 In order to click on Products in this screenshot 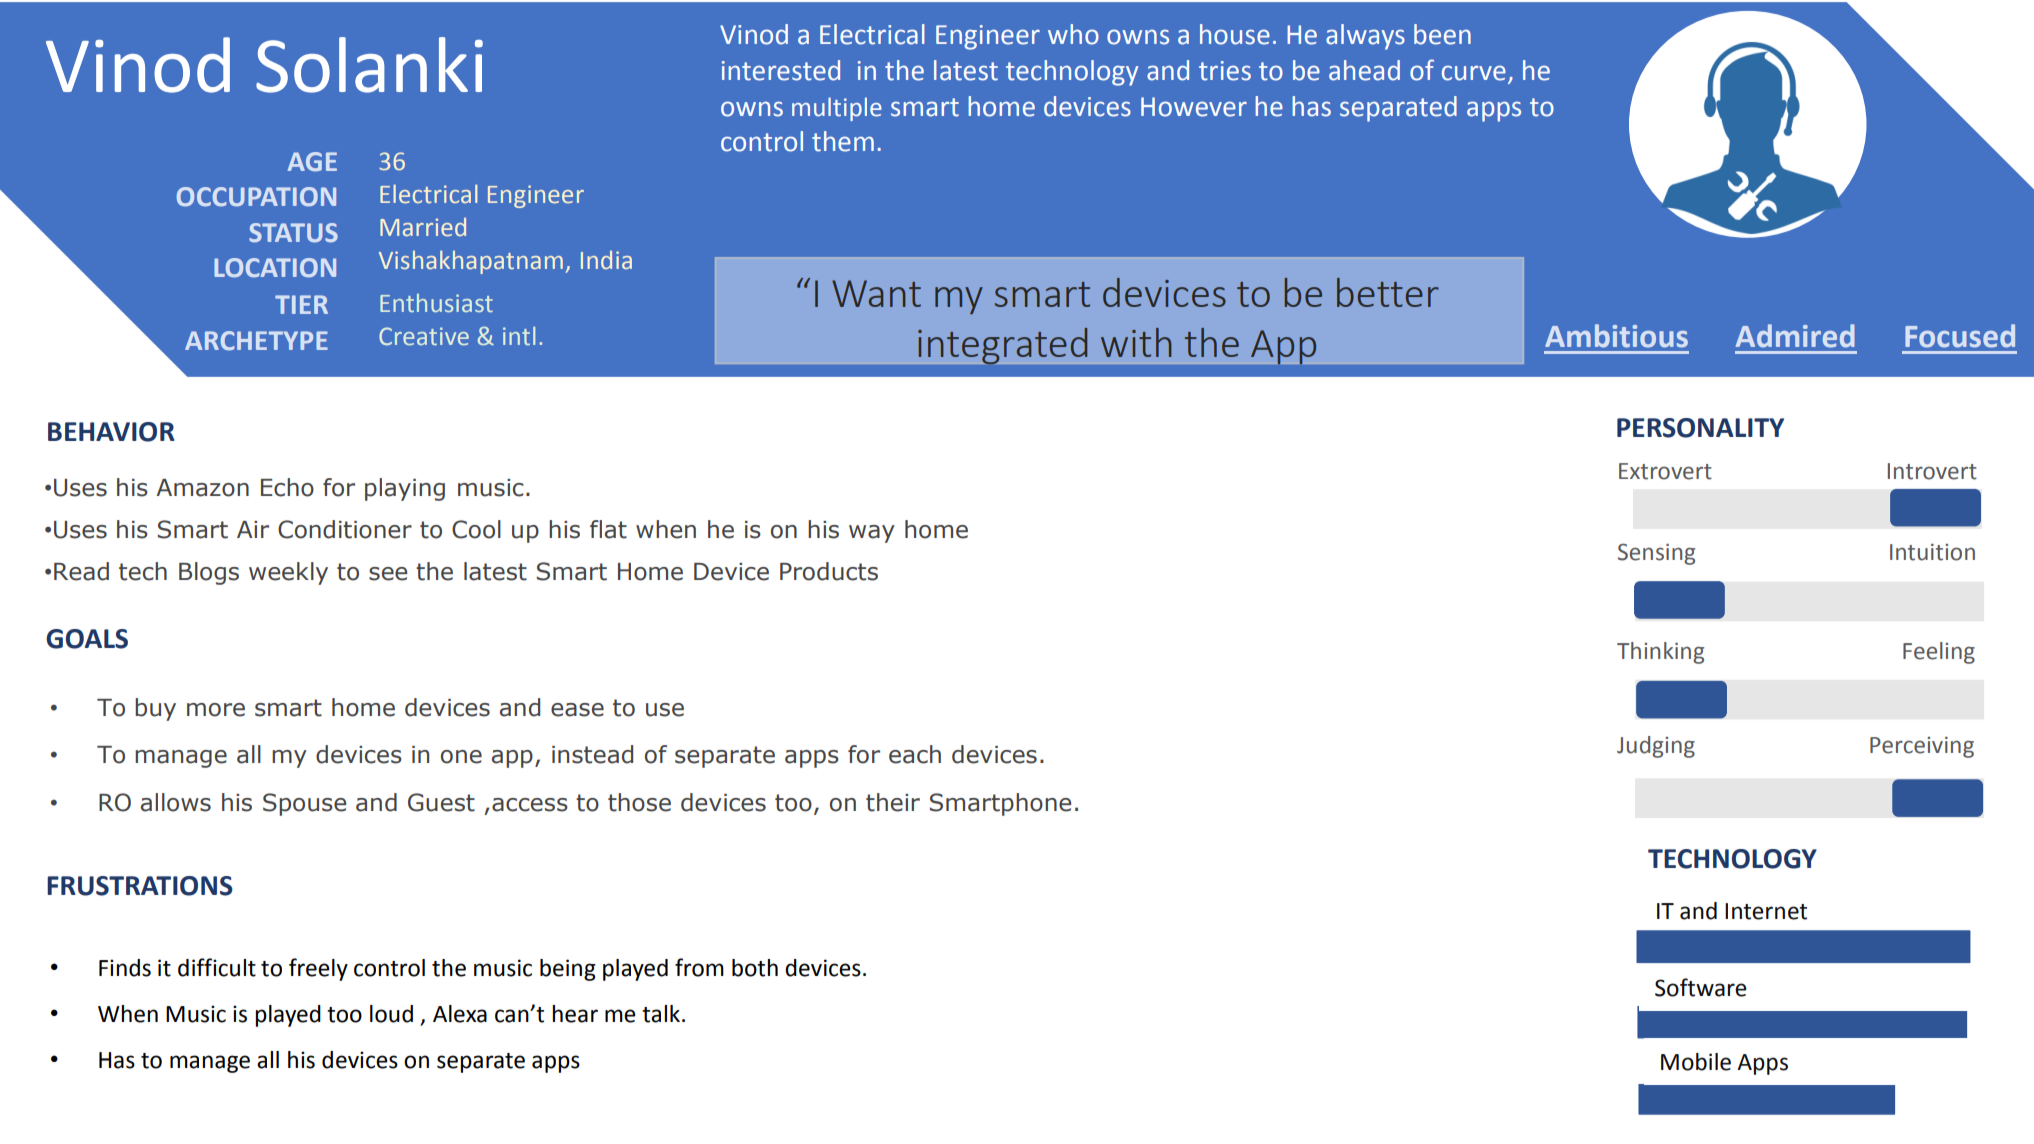, I will do `click(829, 571)`.
